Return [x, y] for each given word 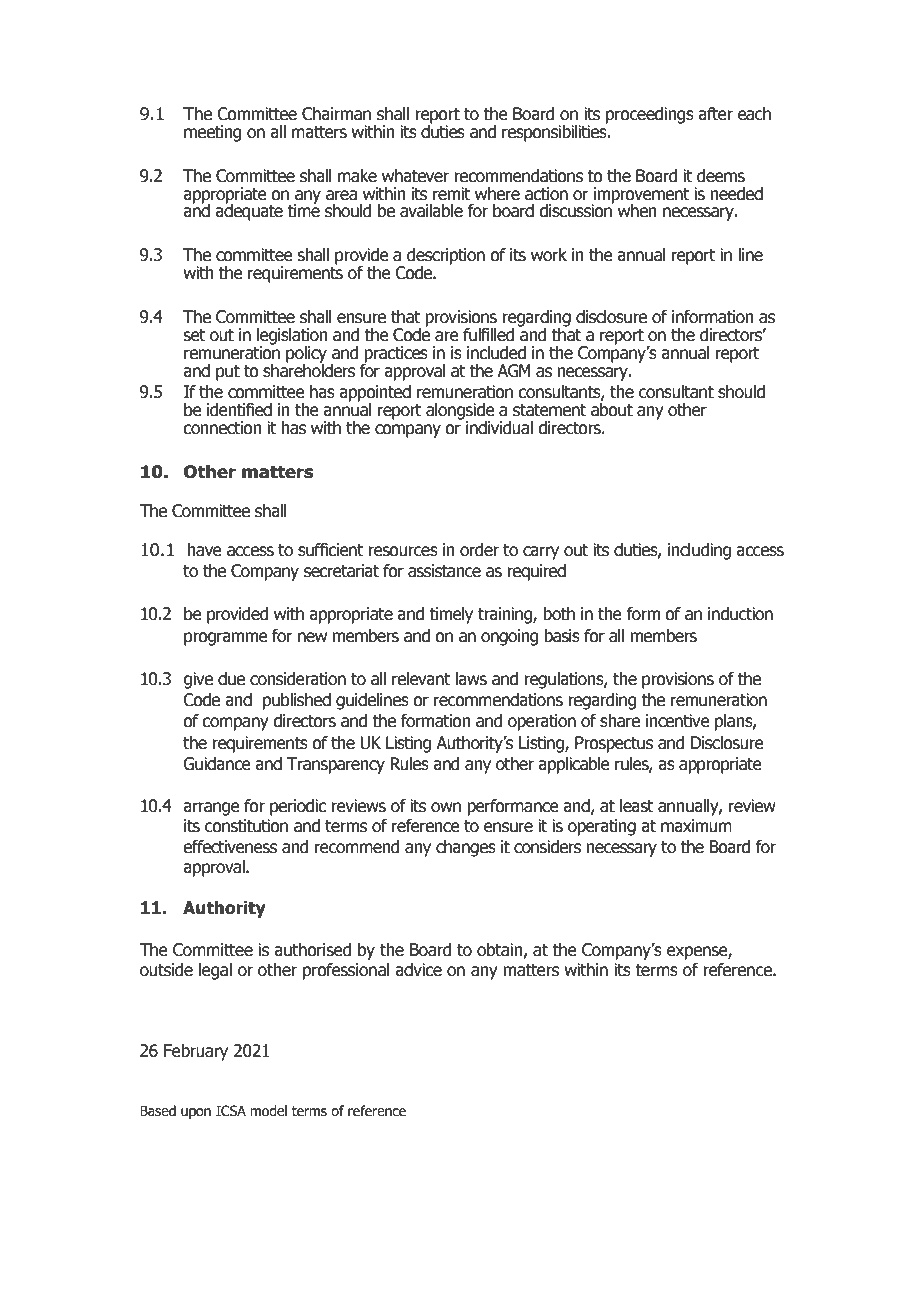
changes [466, 848]
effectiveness [230, 847]
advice [418, 970]
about [612, 410]
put [228, 373]
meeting [212, 133]
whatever [415, 176]
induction [740, 614]
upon [196, 1113]
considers [547, 847]
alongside [460, 412]
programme [226, 639]
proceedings [650, 115]
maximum [696, 826]
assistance [444, 571]
